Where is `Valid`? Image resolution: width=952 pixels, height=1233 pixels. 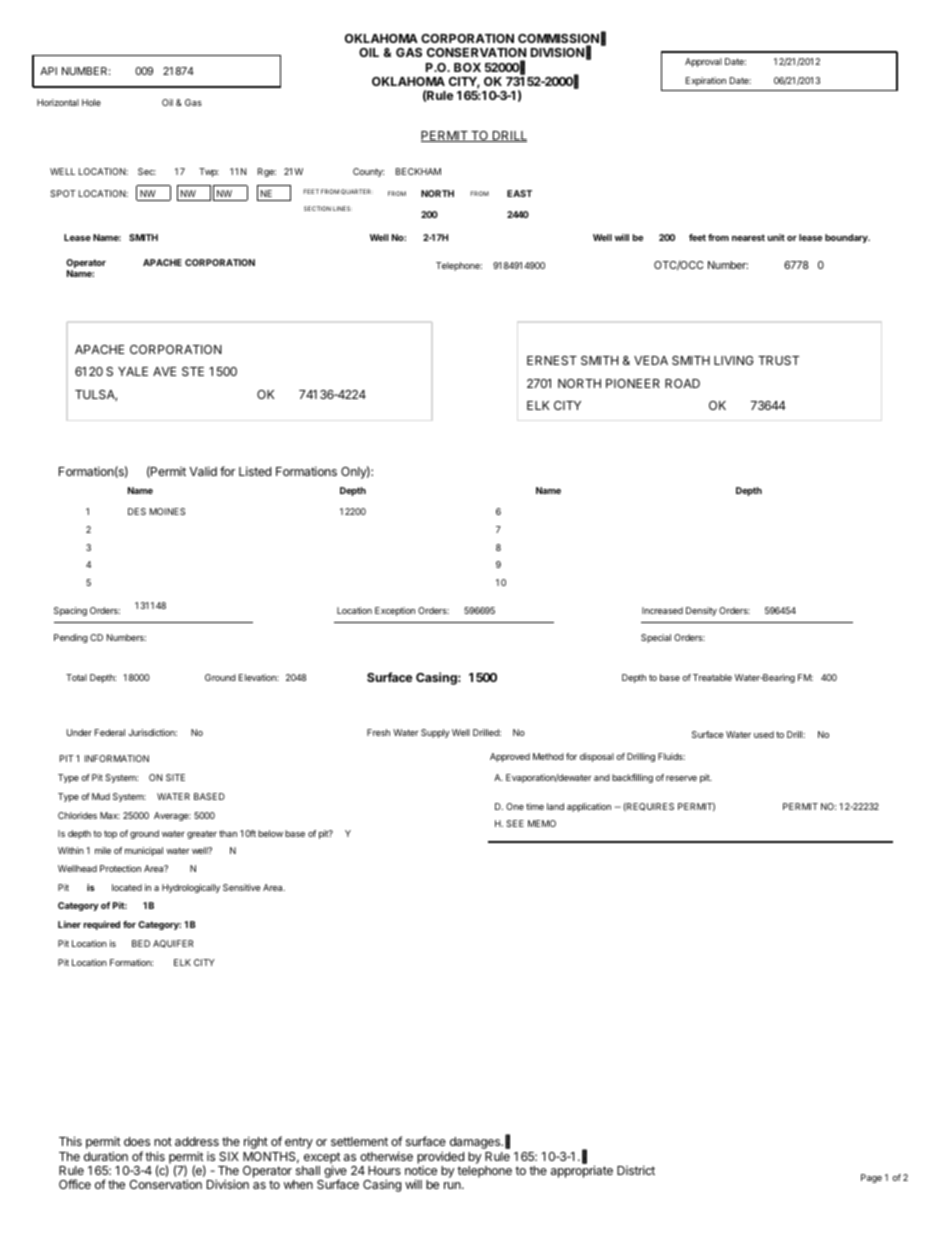 Valid is located at coordinates (203, 471).
